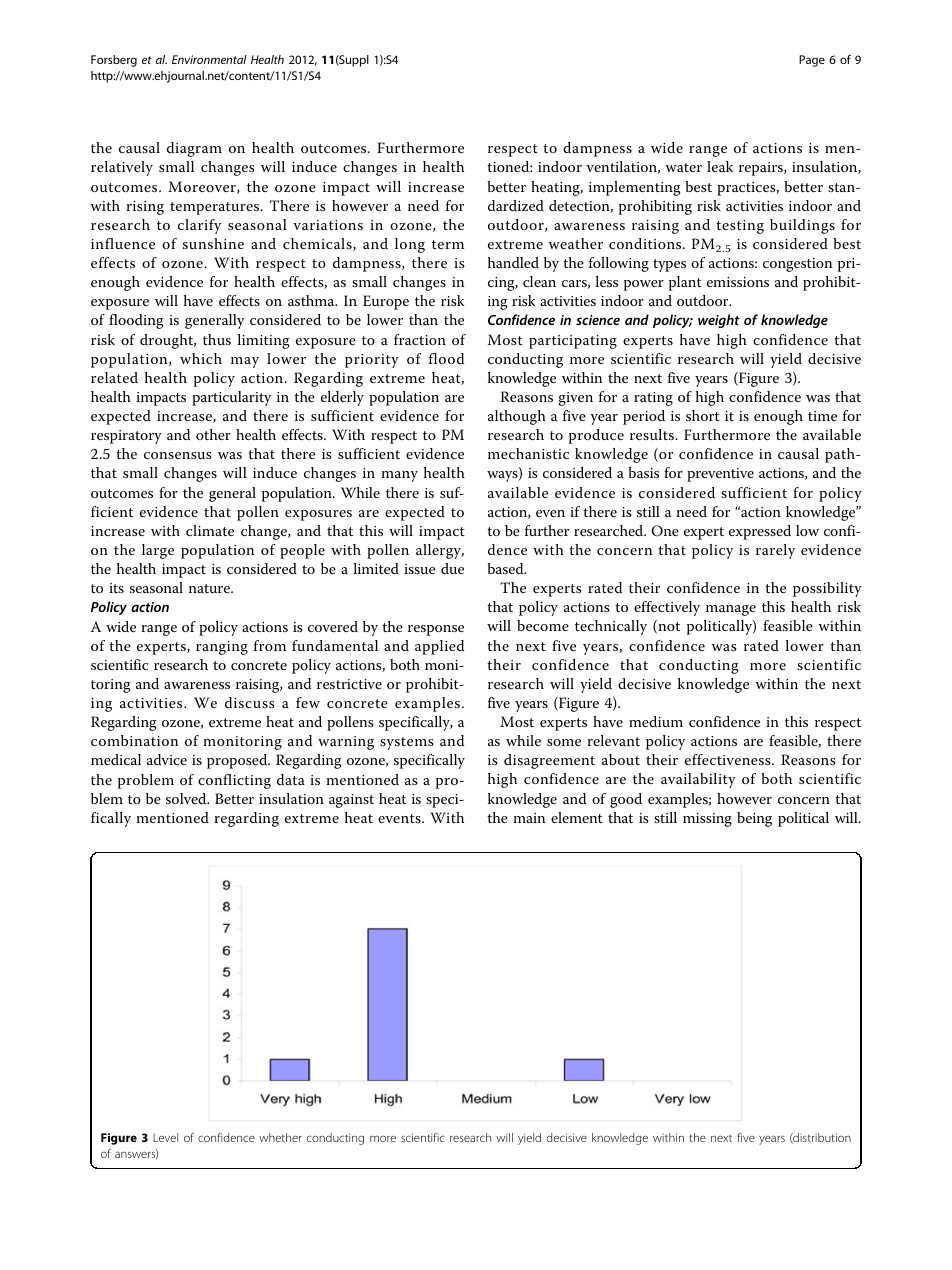  Describe the element at coordinates (210, 588) in the screenshot. I see `nature` at that location.
